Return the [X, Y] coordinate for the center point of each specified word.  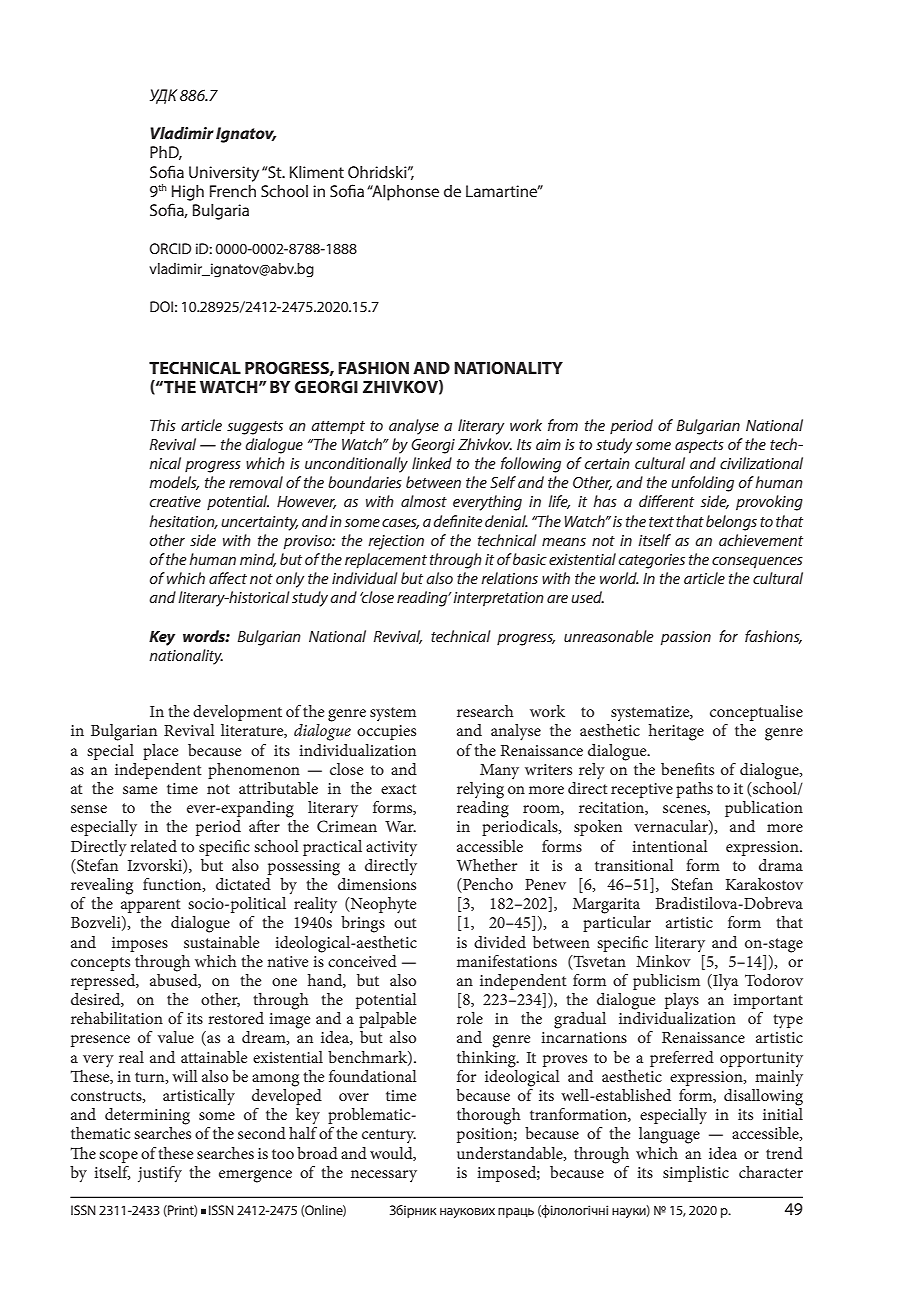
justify [160, 1174]
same [140, 790]
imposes [140, 944]
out [405, 923]
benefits [687, 769]
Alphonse [404, 193]
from [563, 425]
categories [652, 561]
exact [399, 789]
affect [228, 578]
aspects [699, 447]
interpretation [498, 599]
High [188, 193]
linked [432, 463]
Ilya [724, 982]
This [163, 425]
